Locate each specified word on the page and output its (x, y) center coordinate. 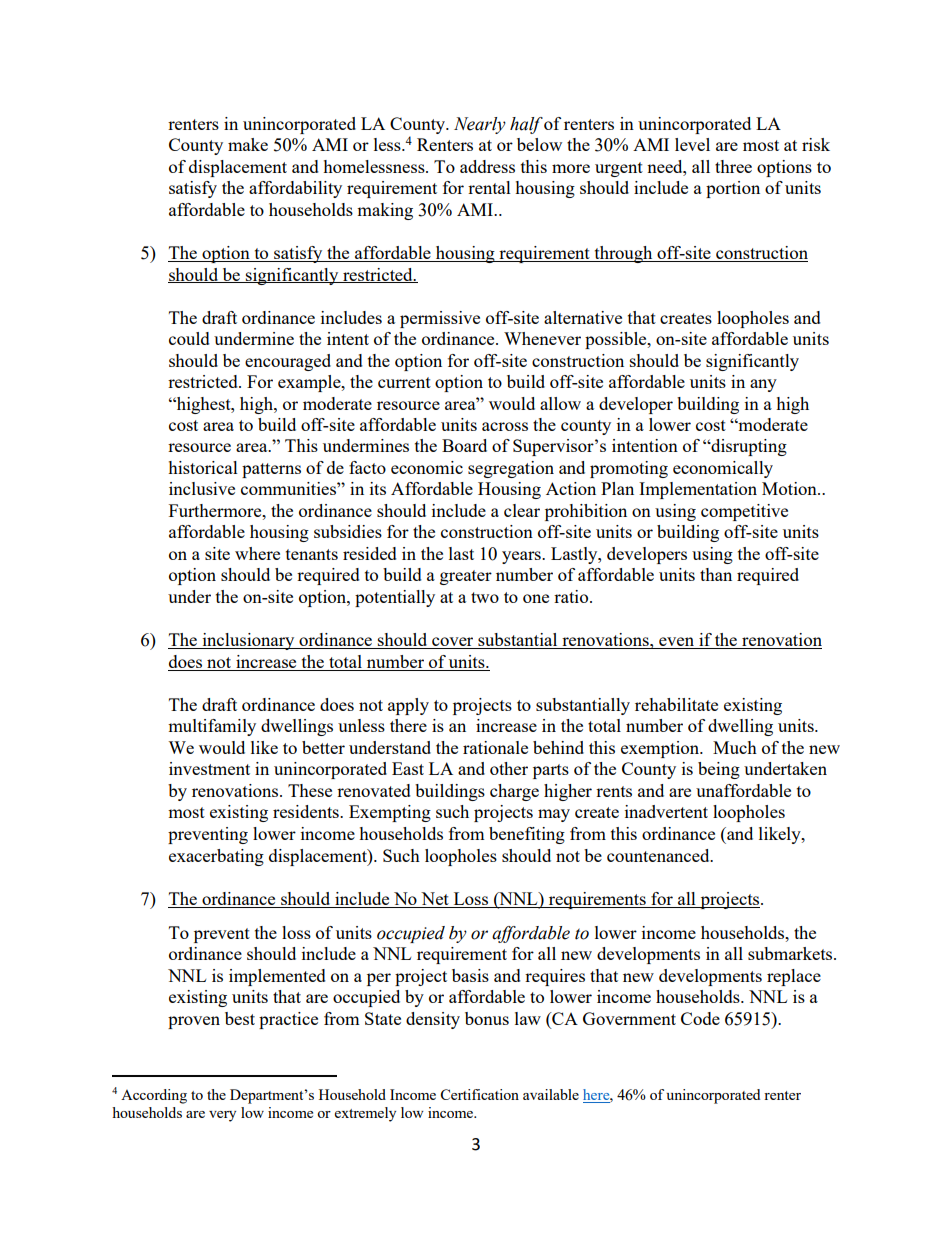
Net (435, 900)
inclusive (202, 488)
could (189, 338)
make (248, 144)
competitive (744, 512)
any (763, 385)
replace (794, 977)
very (222, 1116)
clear (522, 510)
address (487, 166)
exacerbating (216, 857)
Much (735, 747)
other (509, 768)
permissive (440, 319)
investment (209, 768)
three (733, 166)
